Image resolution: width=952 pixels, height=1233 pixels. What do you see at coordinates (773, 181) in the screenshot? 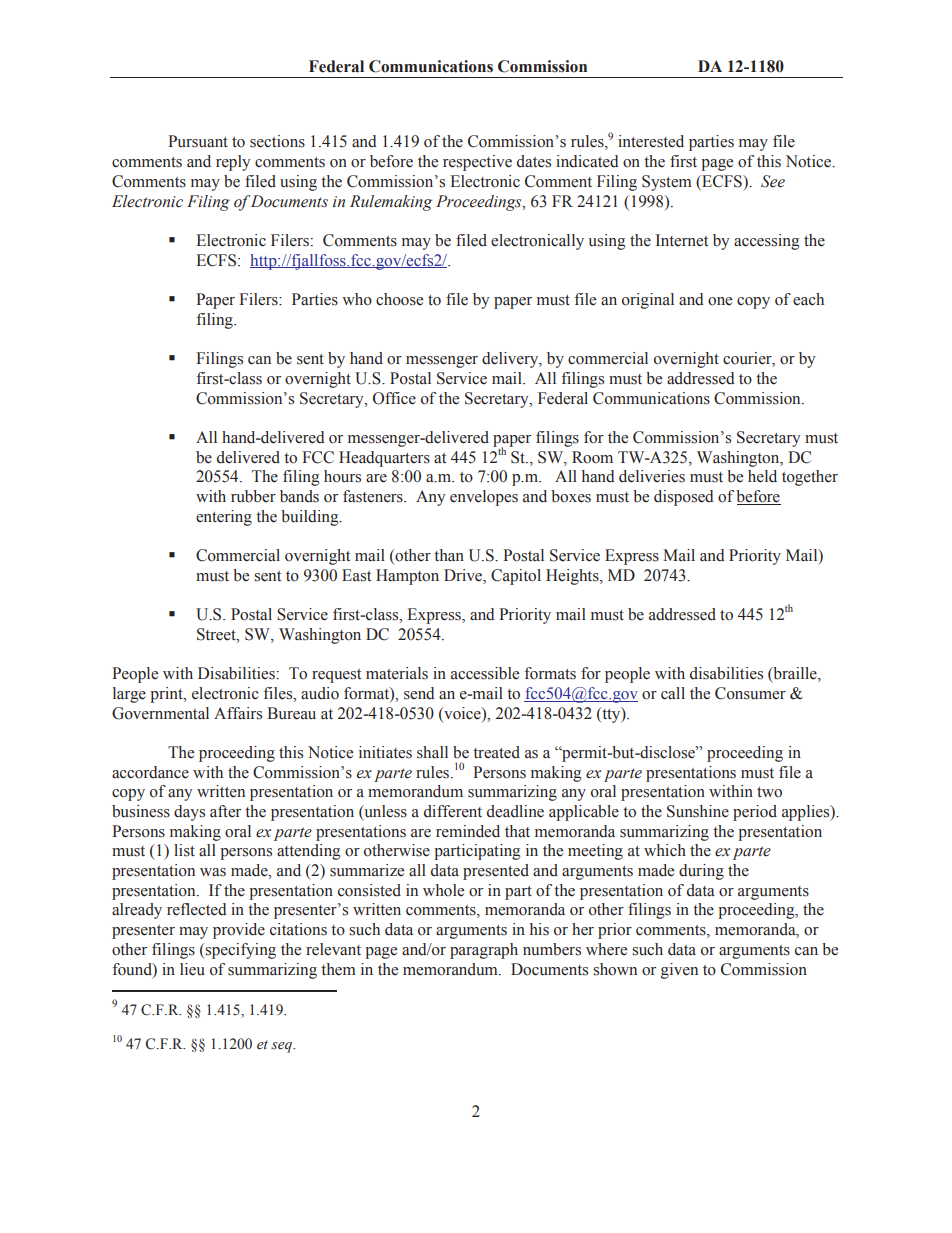
I see `See` at bounding box center [773, 181].
